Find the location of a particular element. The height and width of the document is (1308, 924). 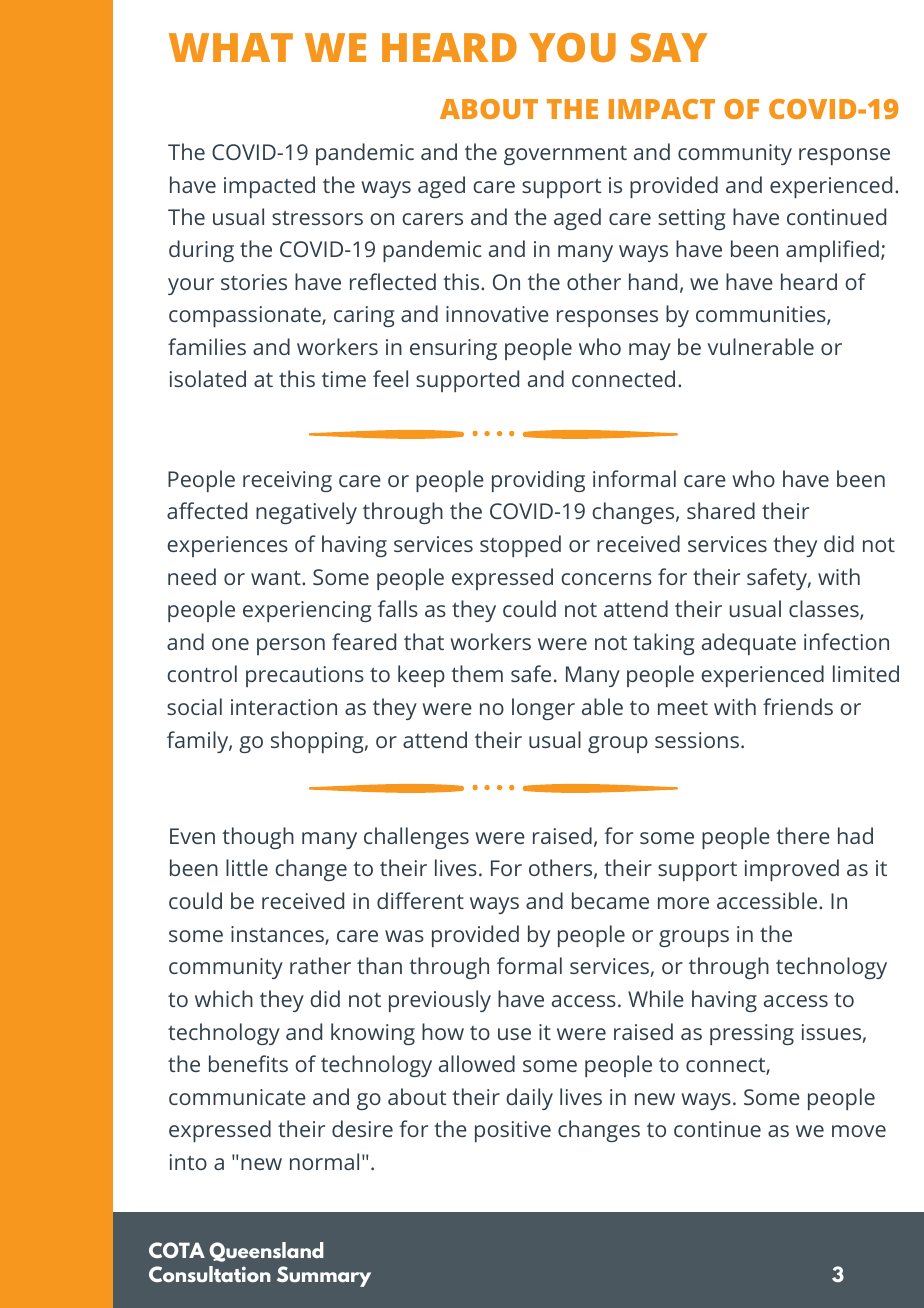

government is located at coordinates (565, 155).
